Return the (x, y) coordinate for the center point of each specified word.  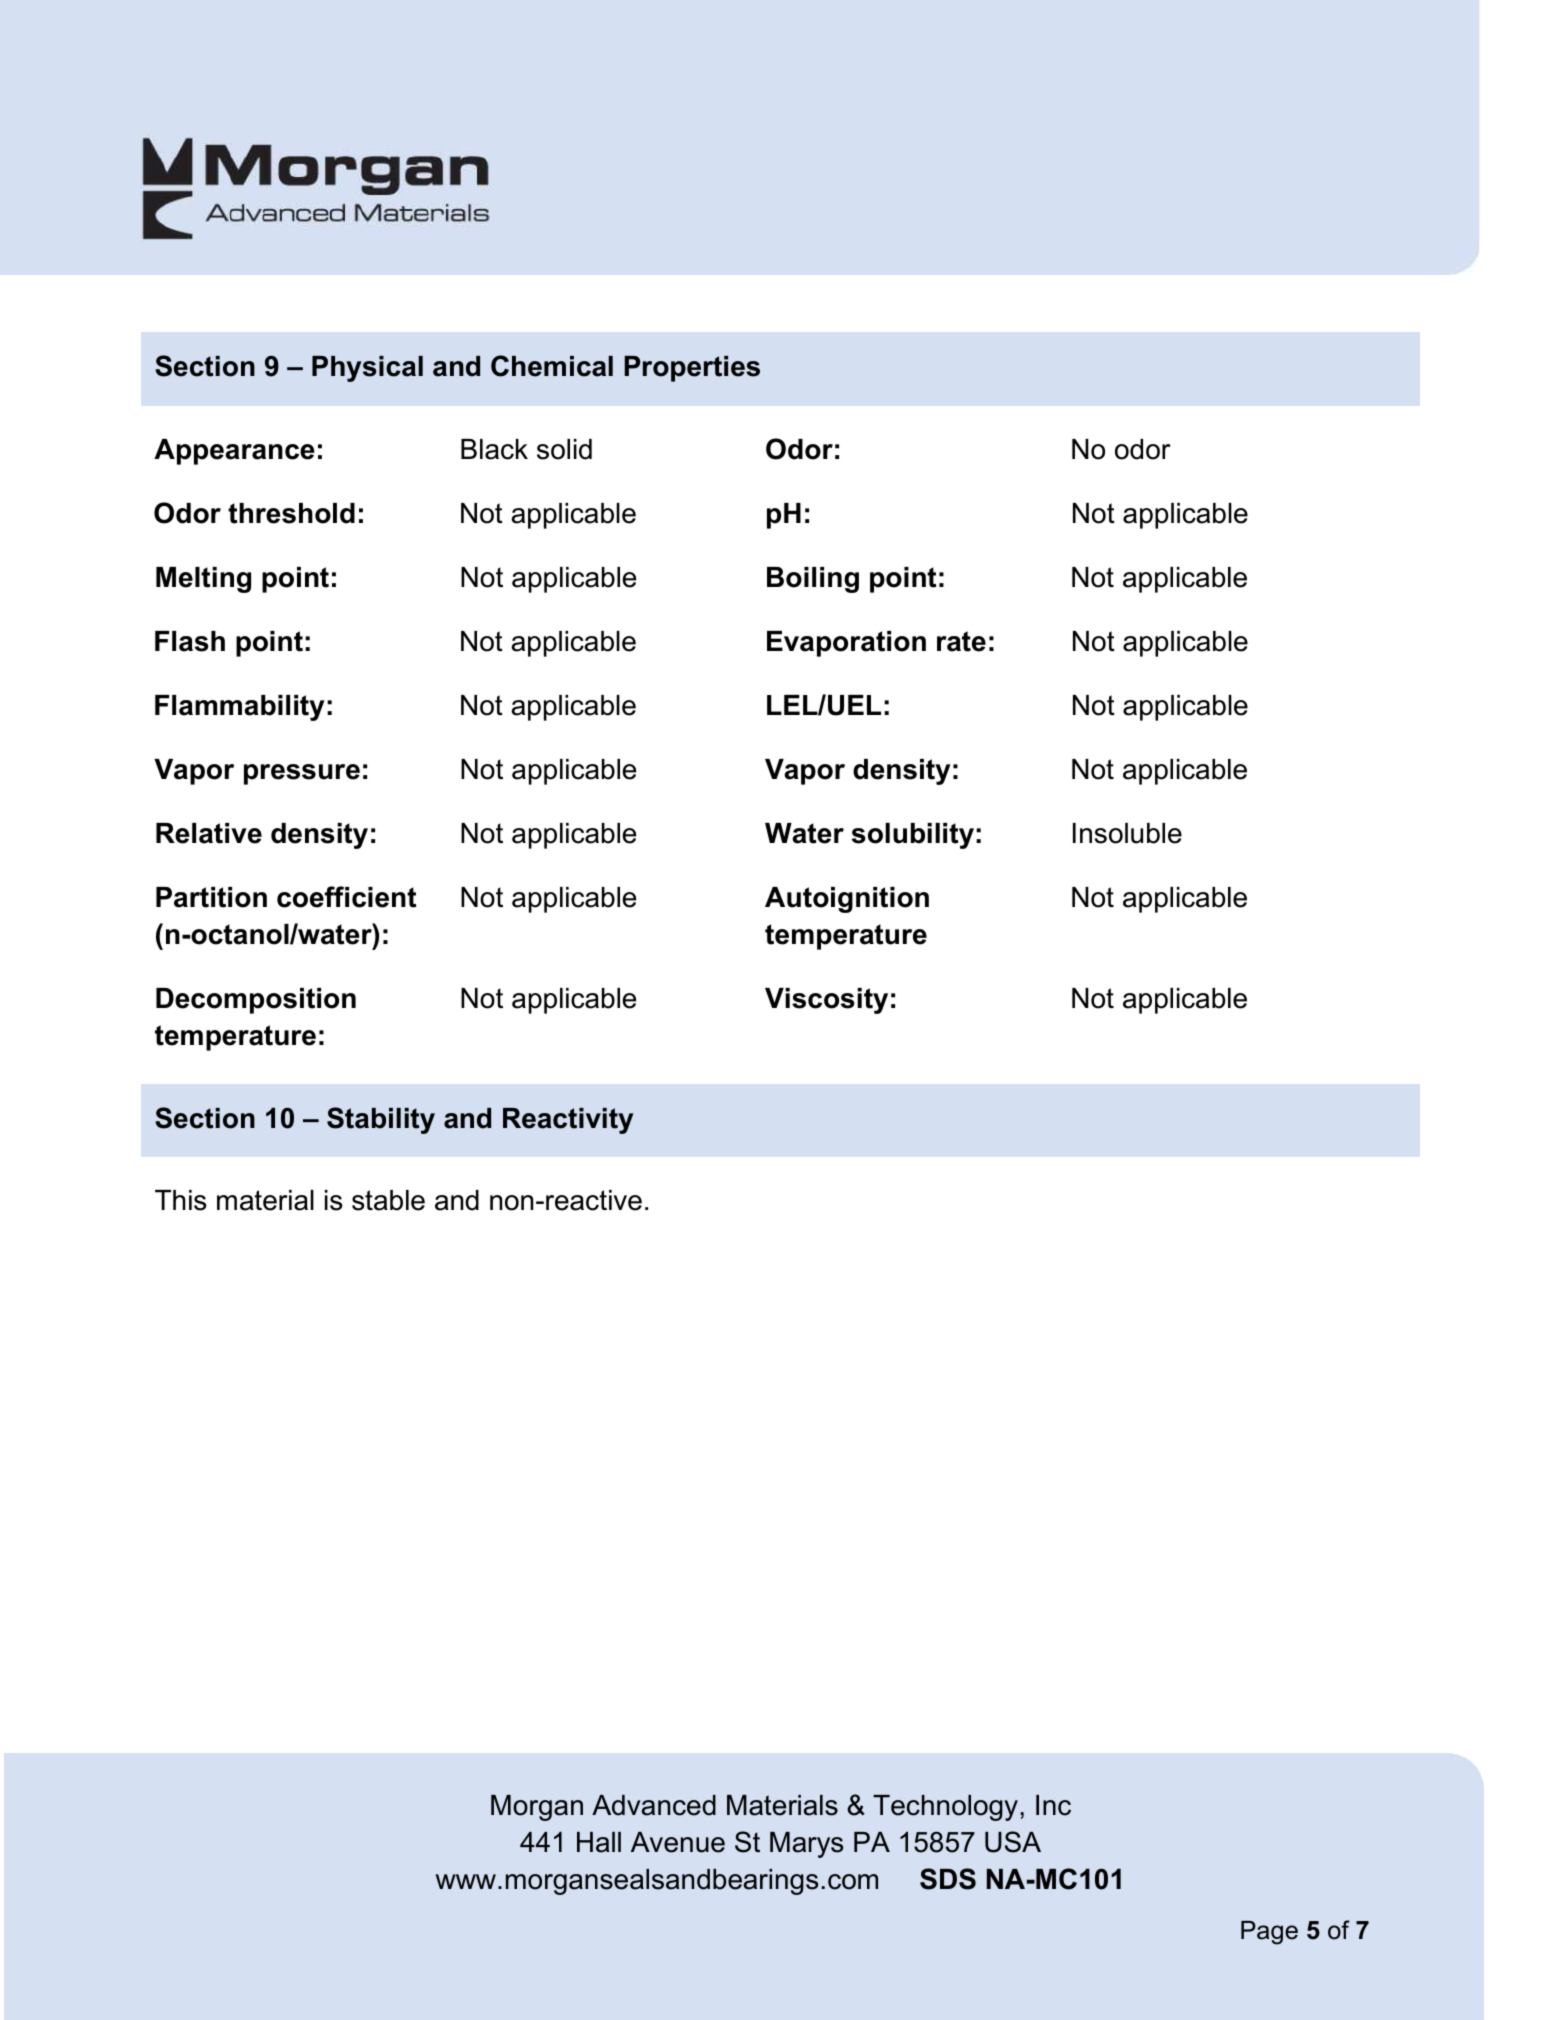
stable (388, 1200)
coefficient (346, 897)
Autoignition (847, 900)
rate (961, 641)
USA (1013, 1842)
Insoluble (1127, 833)
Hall (599, 1842)
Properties (692, 369)
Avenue (678, 1842)
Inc (1053, 1805)
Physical (367, 369)
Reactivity (568, 1121)
